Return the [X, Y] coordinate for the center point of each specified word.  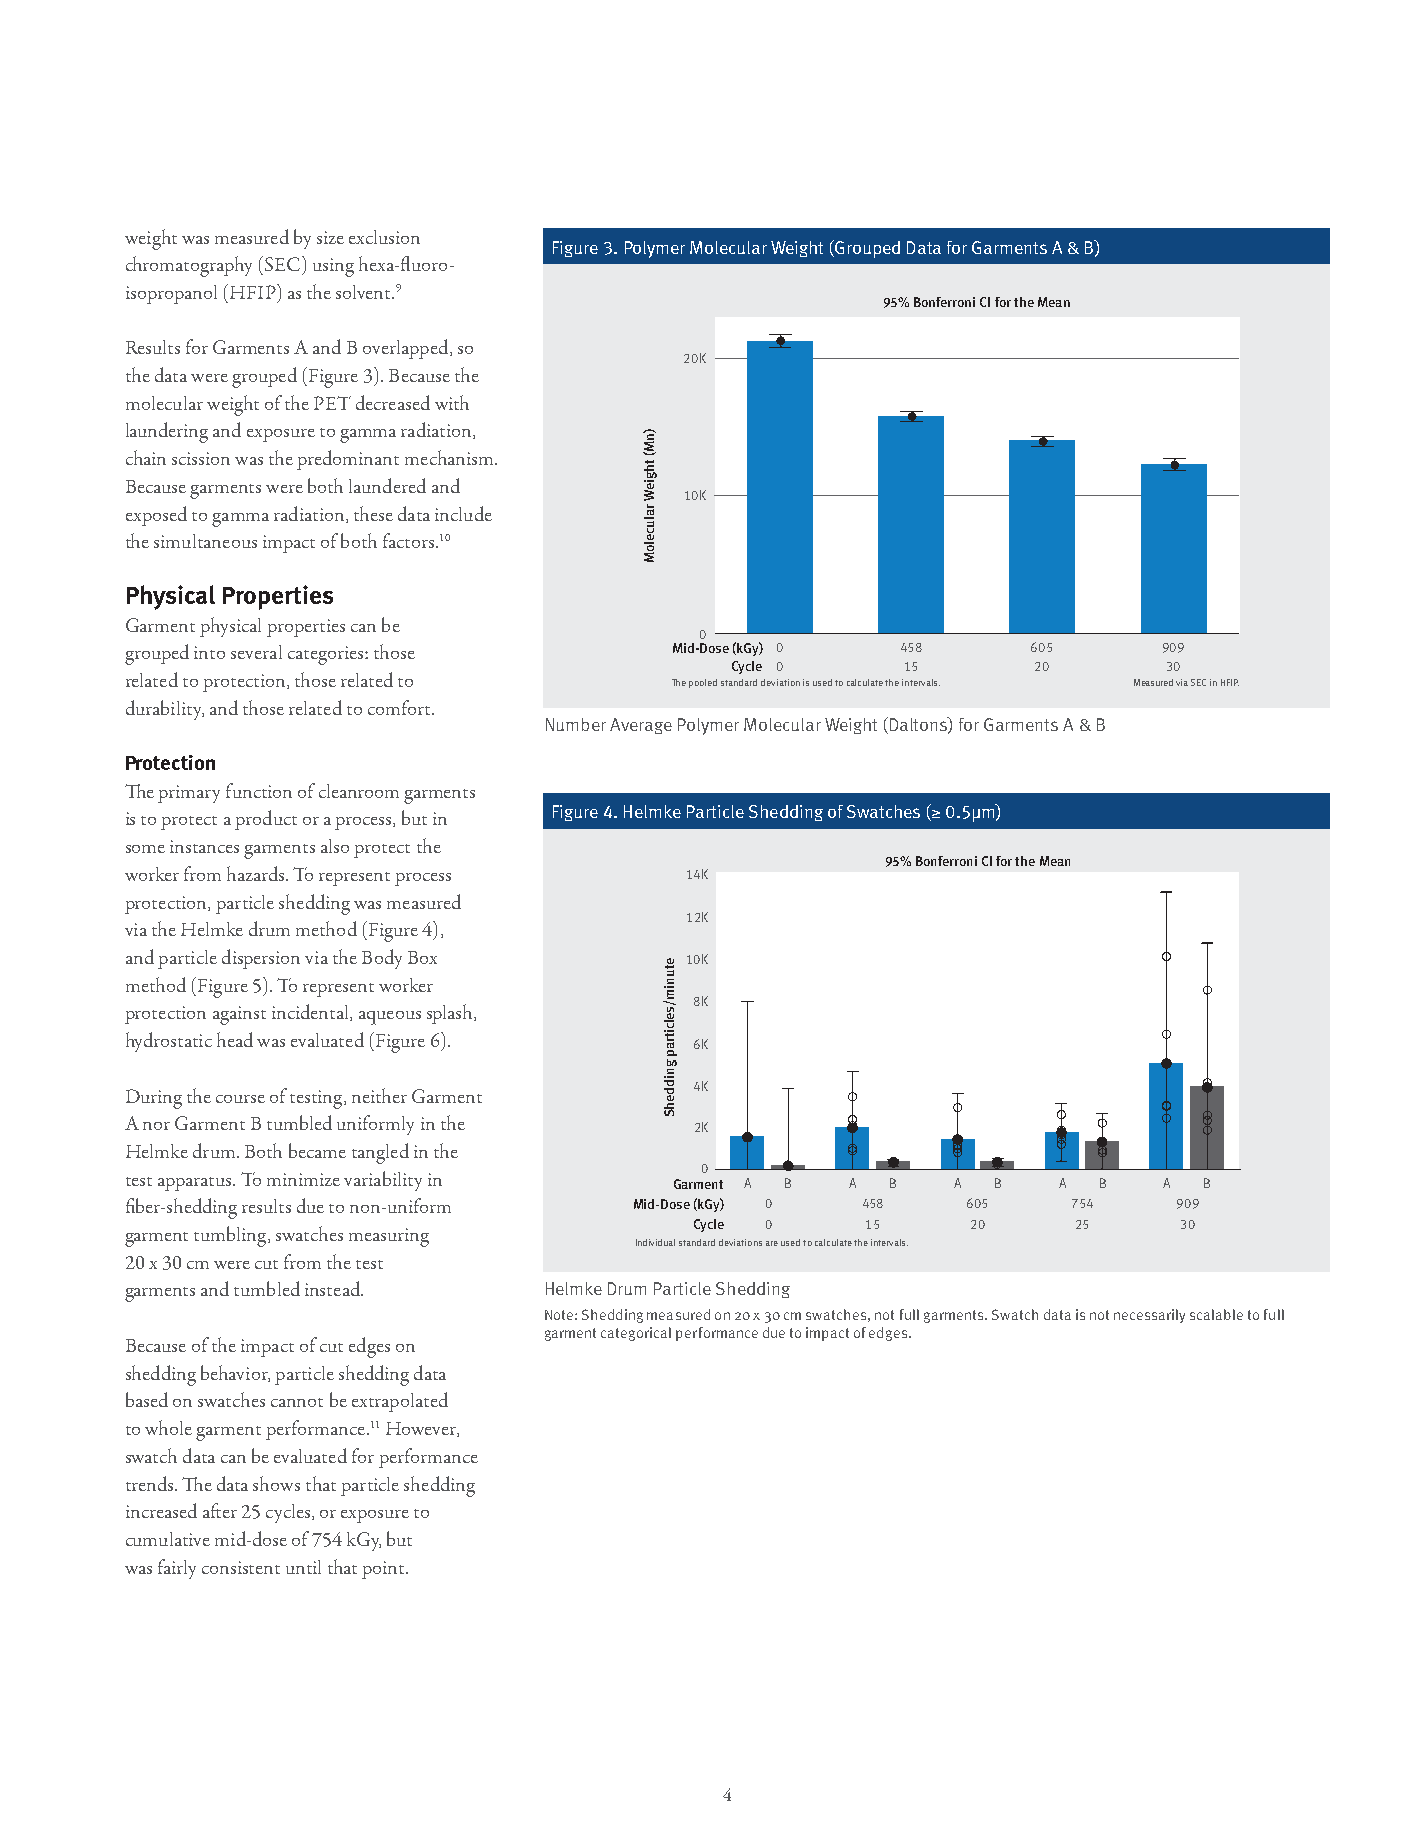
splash [451, 1014]
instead [334, 1288]
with [452, 402]
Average [641, 726]
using [333, 267]
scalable [1216, 1314]
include [463, 513]
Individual [655, 1242]
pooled [703, 683]
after [220, 1510]
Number [576, 724]
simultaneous [205, 541]
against [239, 1015]
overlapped [407, 349]
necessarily [1149, 1316]
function [259, 790]
